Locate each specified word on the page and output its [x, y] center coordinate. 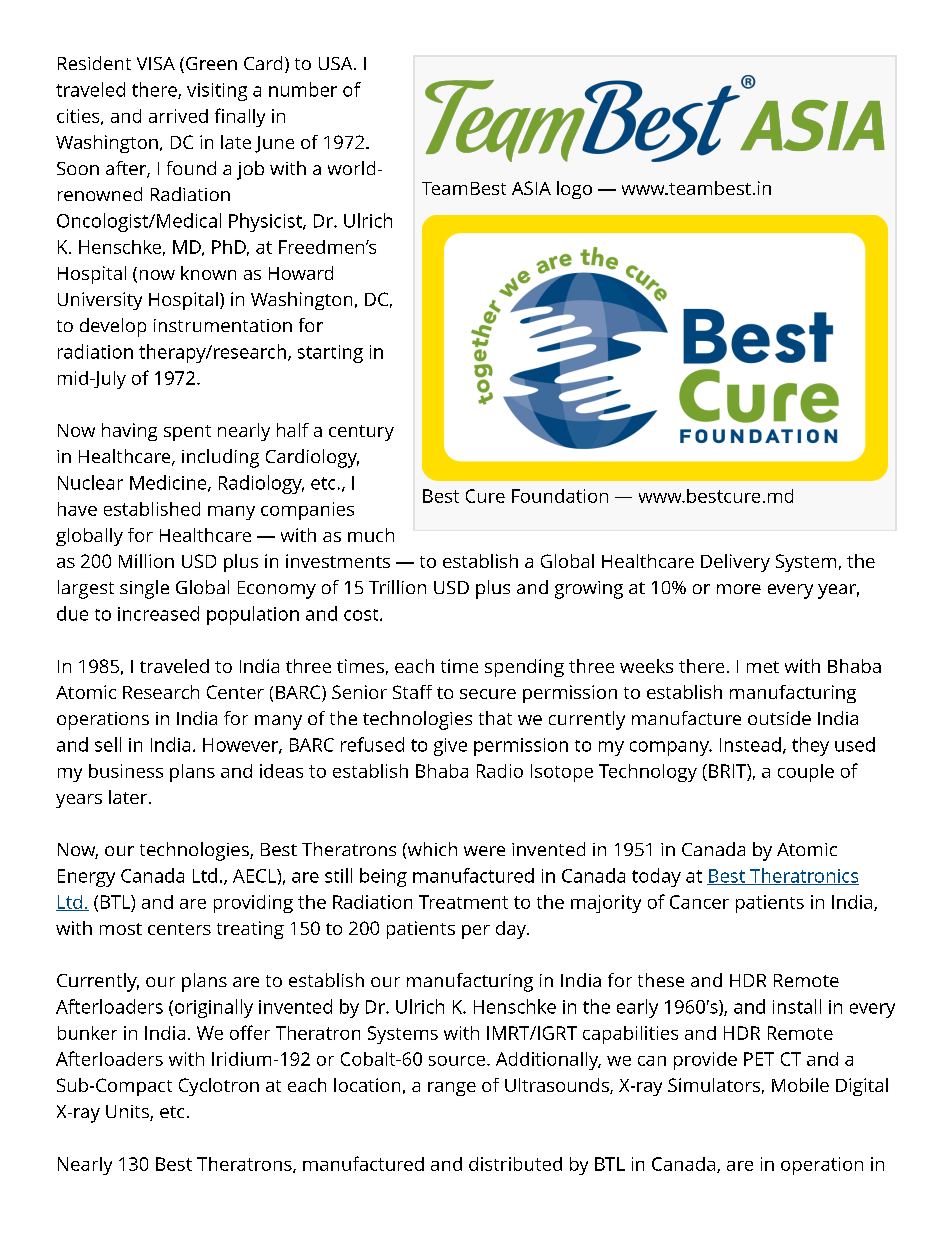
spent [187, 433]
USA [337, 63]
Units [128, 1113]
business [126, 771]
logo [574, 190]
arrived [178, 116]
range [452, 1089]
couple [806, 773]
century [361, 433]
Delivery [735, 563]
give [450, 747]
